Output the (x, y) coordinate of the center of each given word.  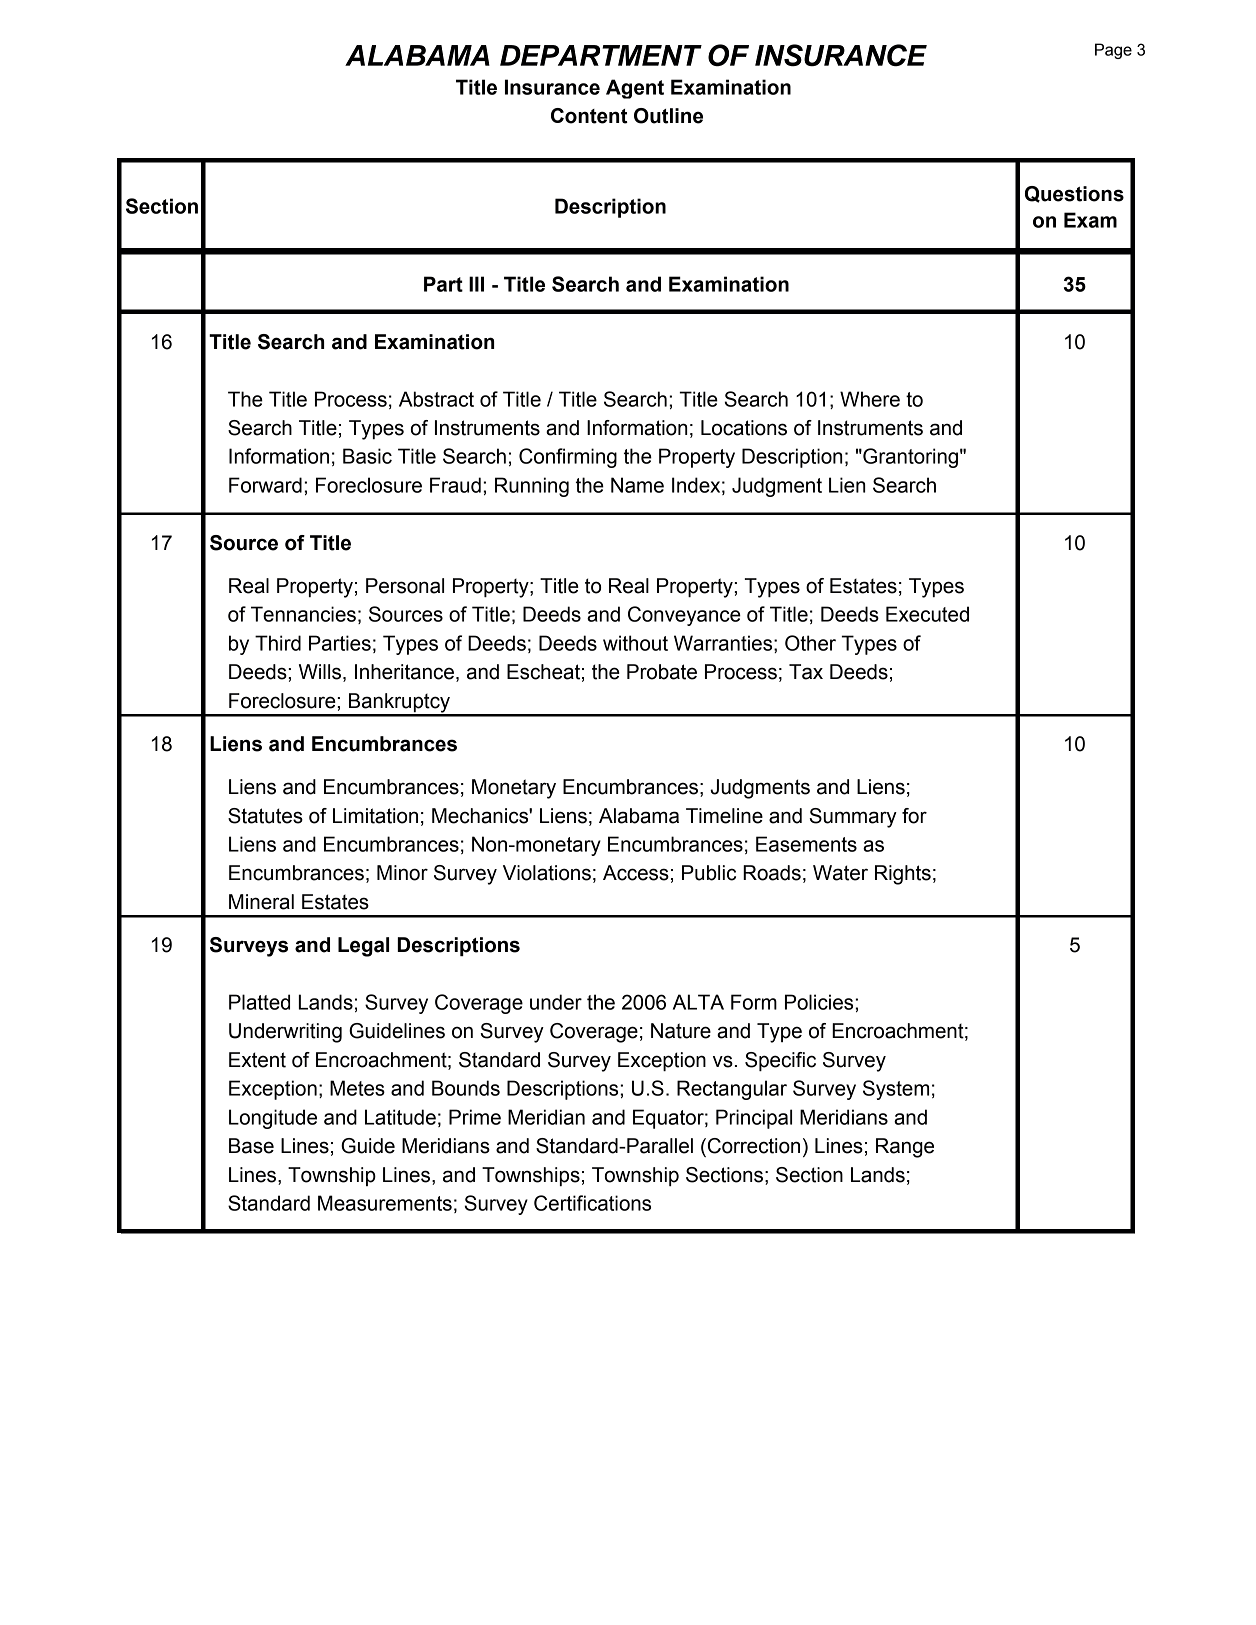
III (476, 284)
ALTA (698, 1002)
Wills (320, 672)
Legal (363, 947)
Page (1113, 51)
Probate (662, 672)
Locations (744, 428)
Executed (927, 614)
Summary (853, 818)
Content (589, 116)
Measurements (385, 1203)
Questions (1074, 194)
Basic (367, 456)
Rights (903, 875)
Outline (668, 116)
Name (637, 485)
